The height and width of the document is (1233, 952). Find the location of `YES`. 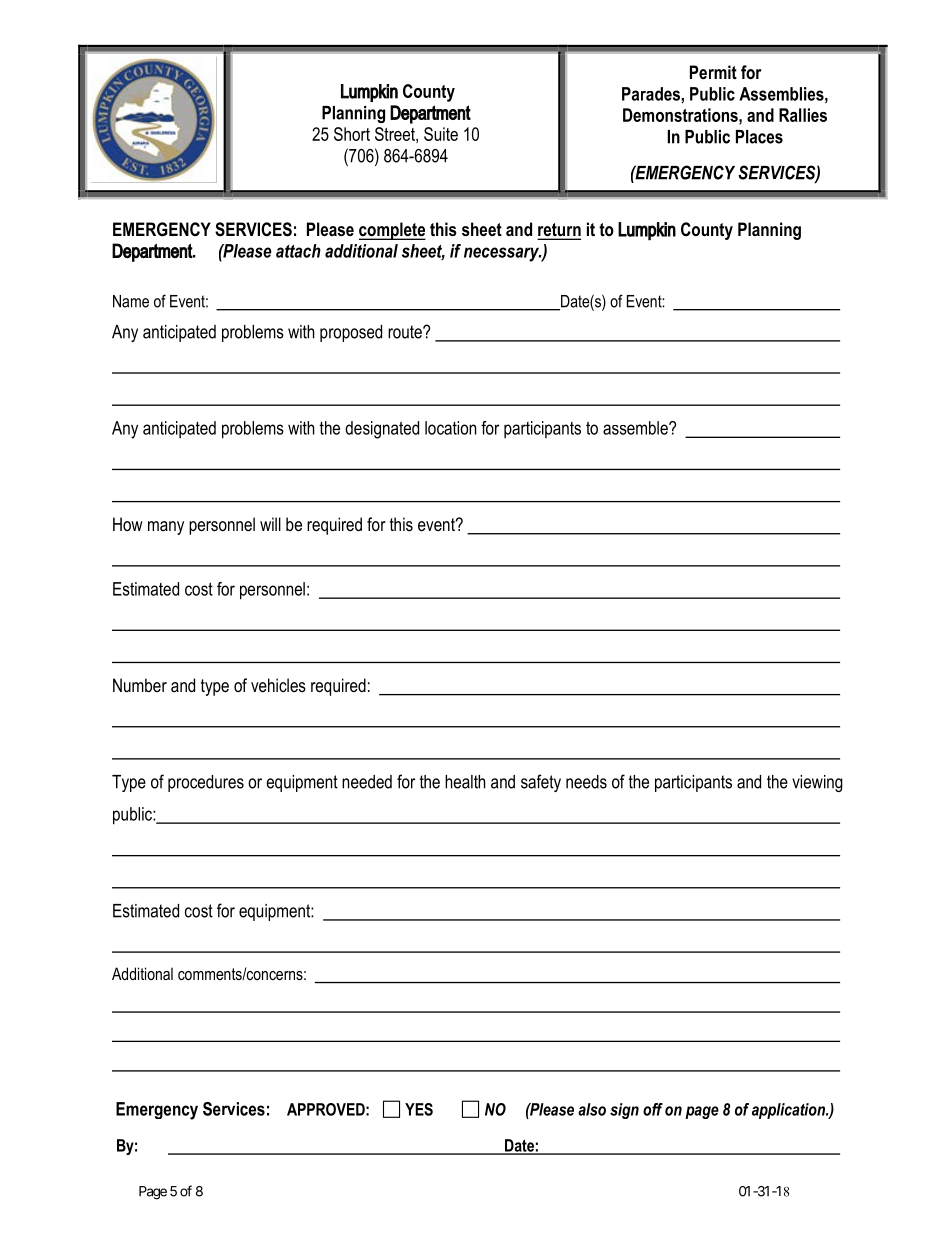

YES is located at coordinates (419, 1109).
